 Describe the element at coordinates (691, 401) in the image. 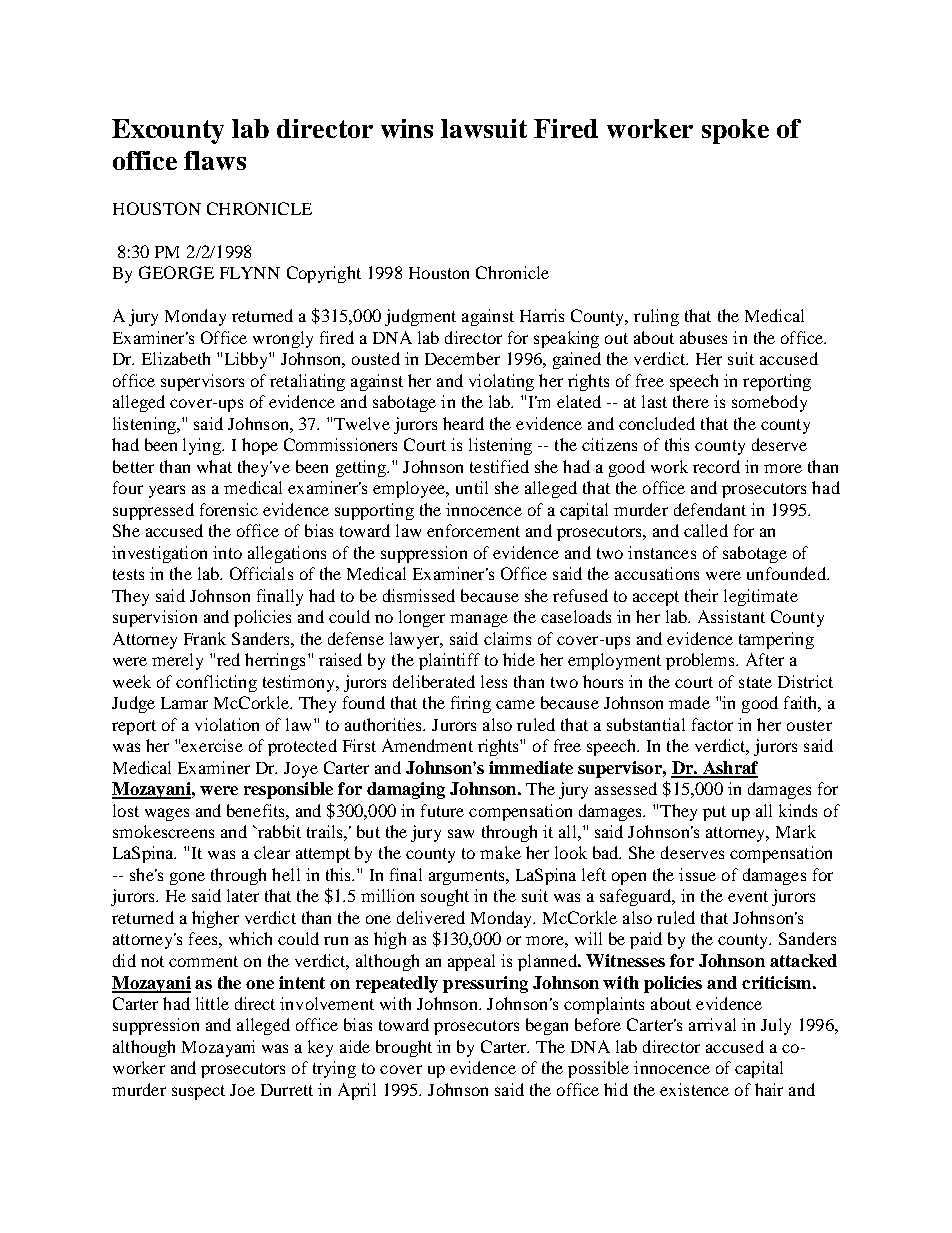

I see `there` at that location.
